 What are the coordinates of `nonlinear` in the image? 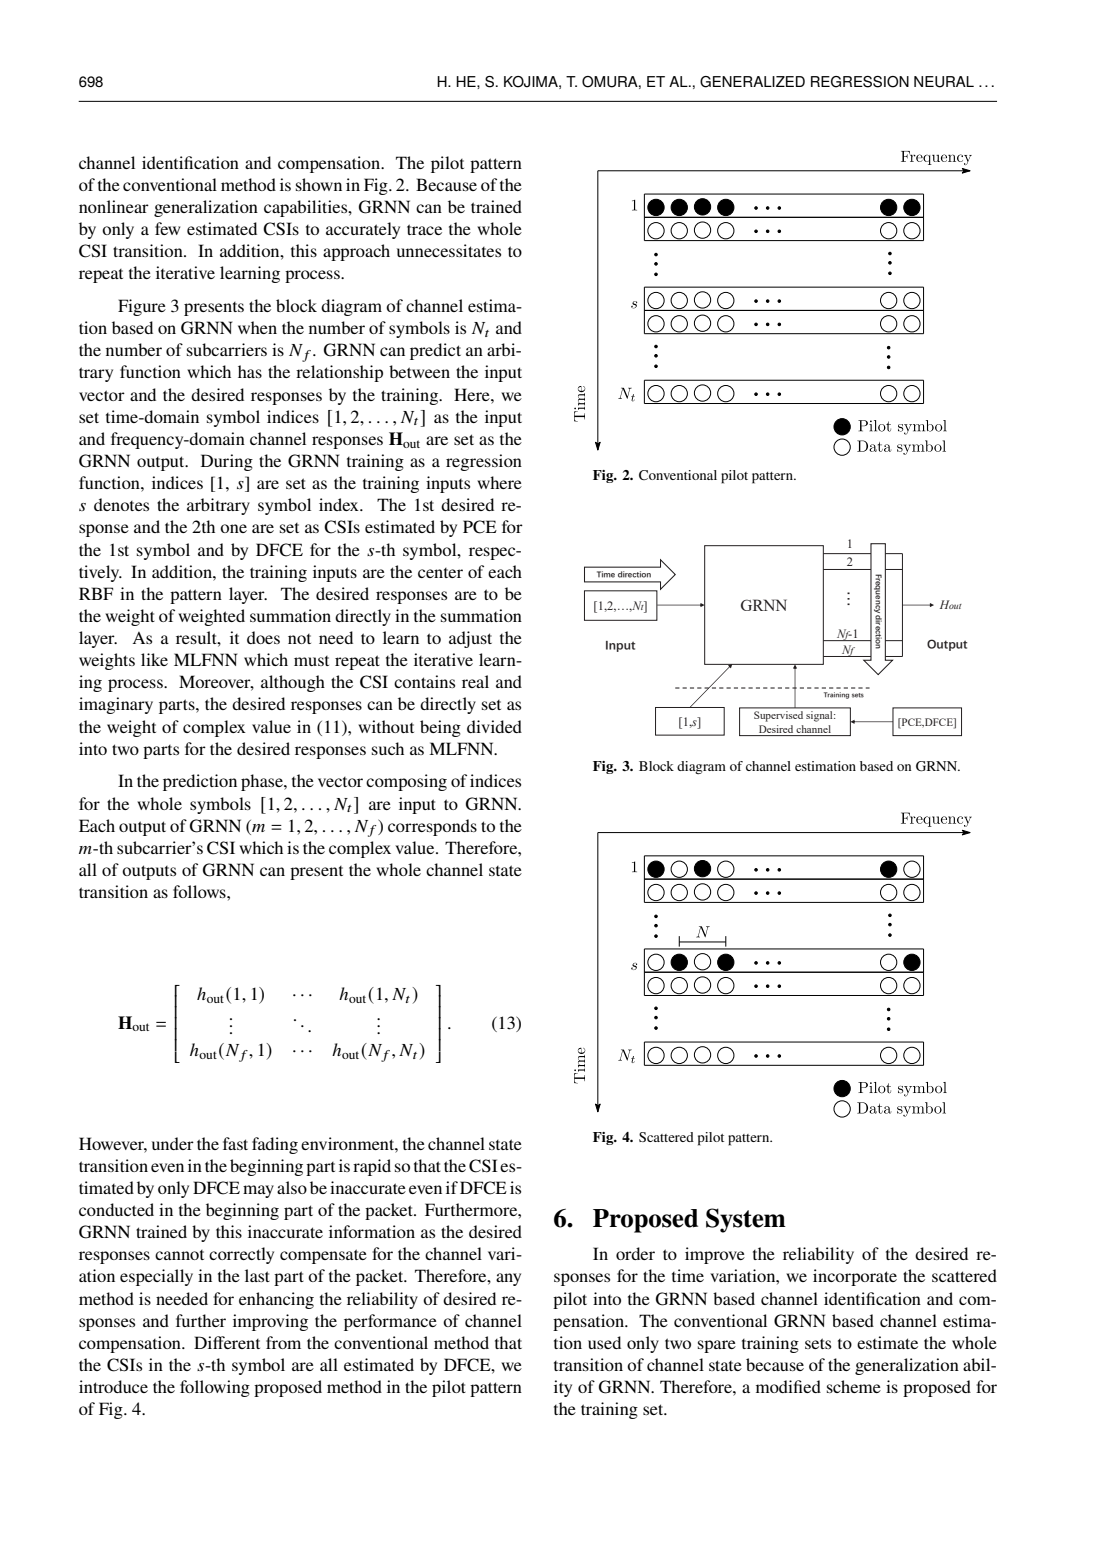 It's located at (114, 206).
